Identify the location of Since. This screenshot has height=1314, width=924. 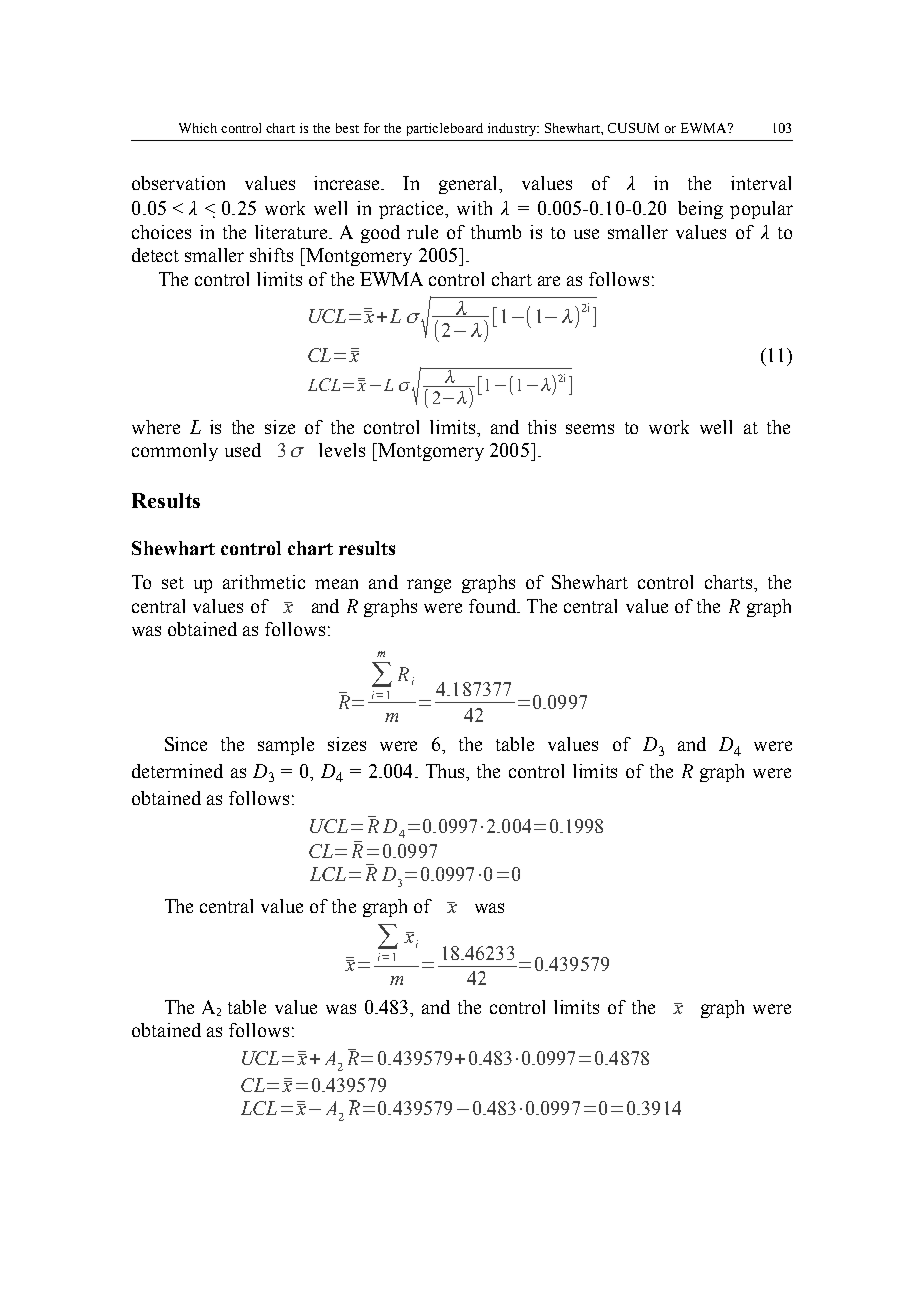
(186, 744).
